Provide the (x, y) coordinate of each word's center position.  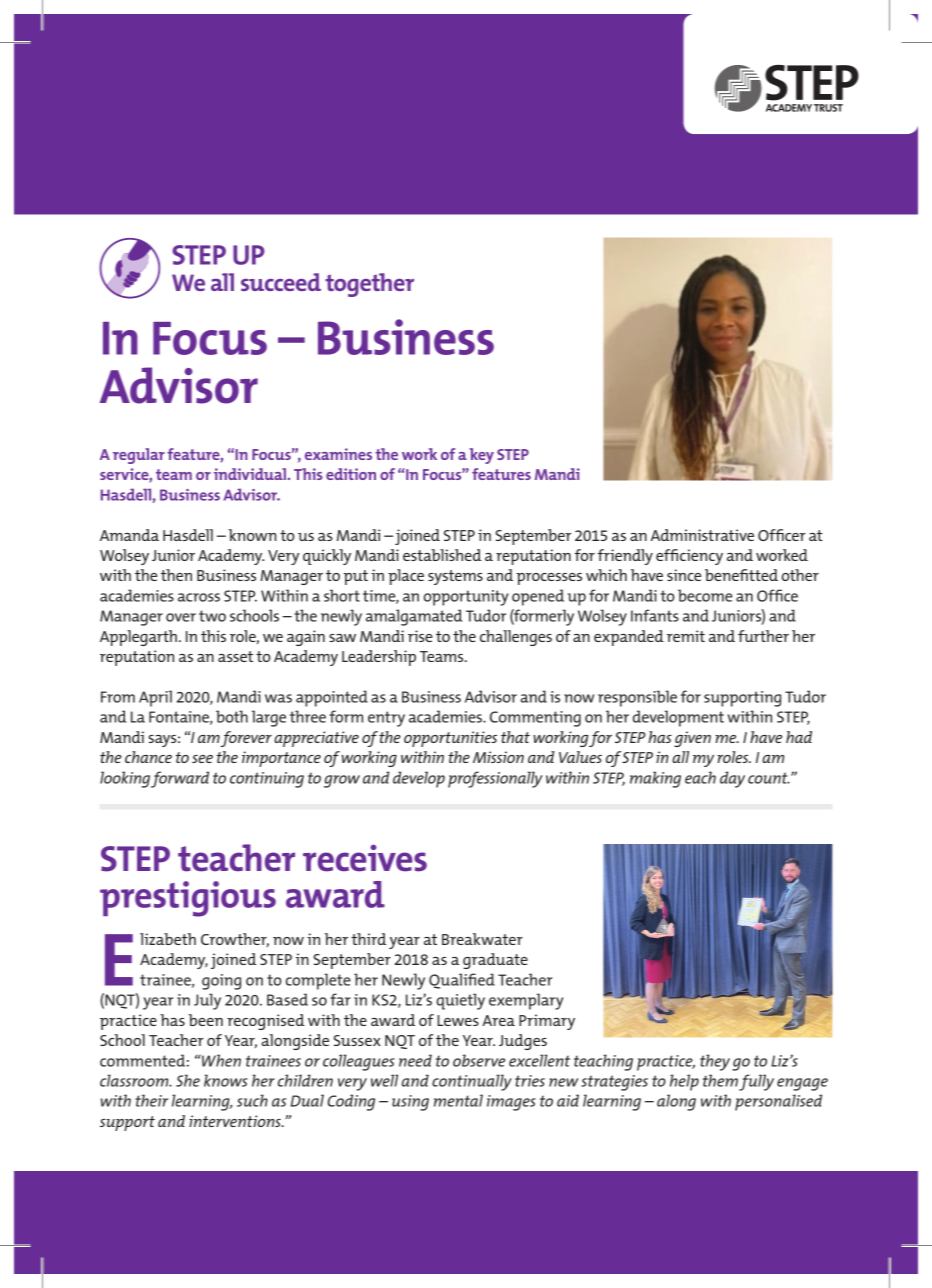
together (369, 285)
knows (226, 1080)
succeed (281, 282)
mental (458, 1100)
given (692, 739)
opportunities (450, 739)
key (481, 456)
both (232, 716)
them (720, 1080)
